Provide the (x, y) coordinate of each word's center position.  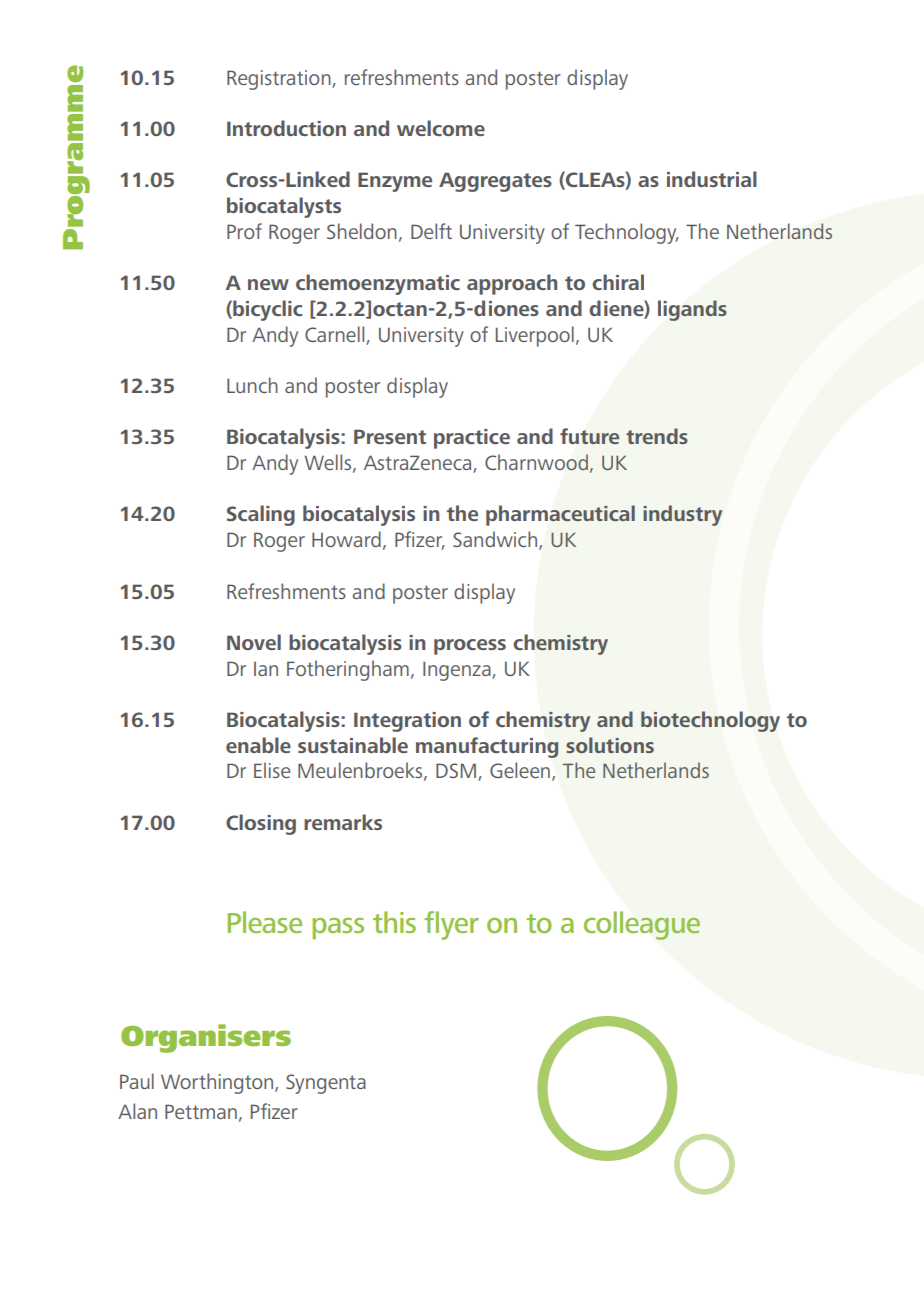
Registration (280, 80)
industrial (712, 179)
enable (258, 745)
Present (390, 436)
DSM (456, 770)
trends (657, 436)
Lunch (252, 385)
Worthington (217, 1083)
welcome (441, 128)
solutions (610, 745)
